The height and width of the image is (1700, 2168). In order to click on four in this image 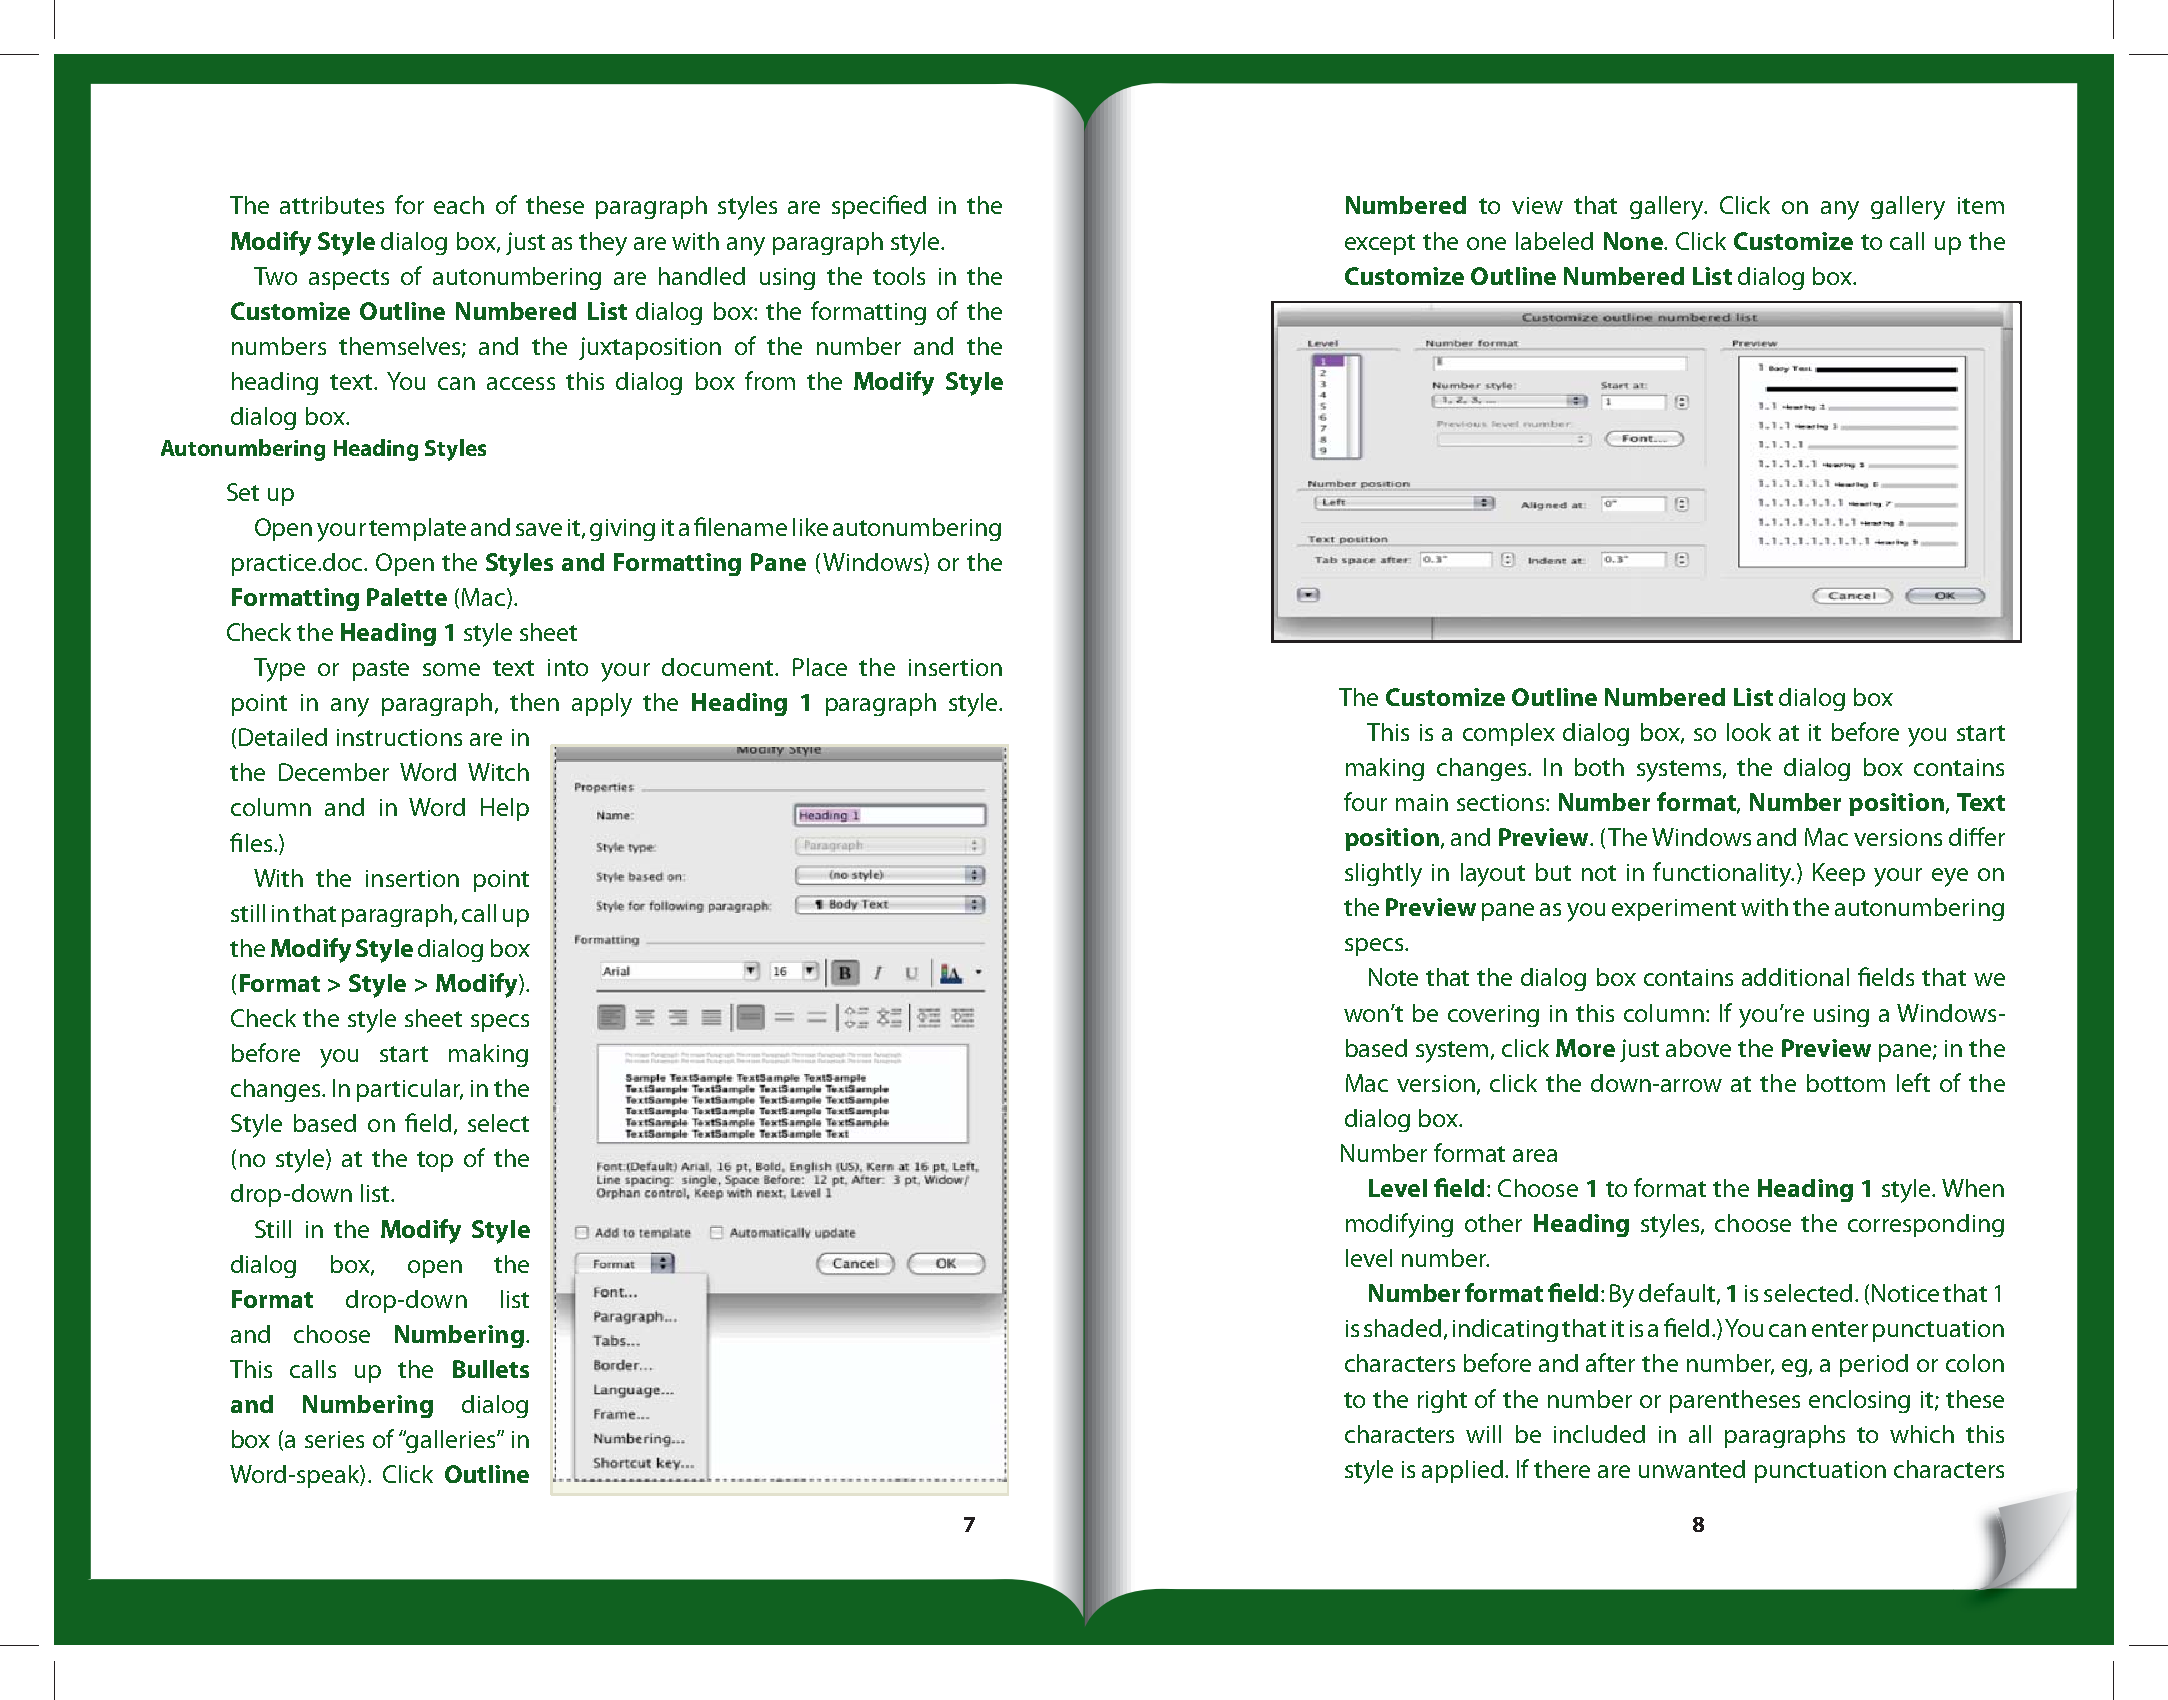, I will do `click(1365, 801)`.
